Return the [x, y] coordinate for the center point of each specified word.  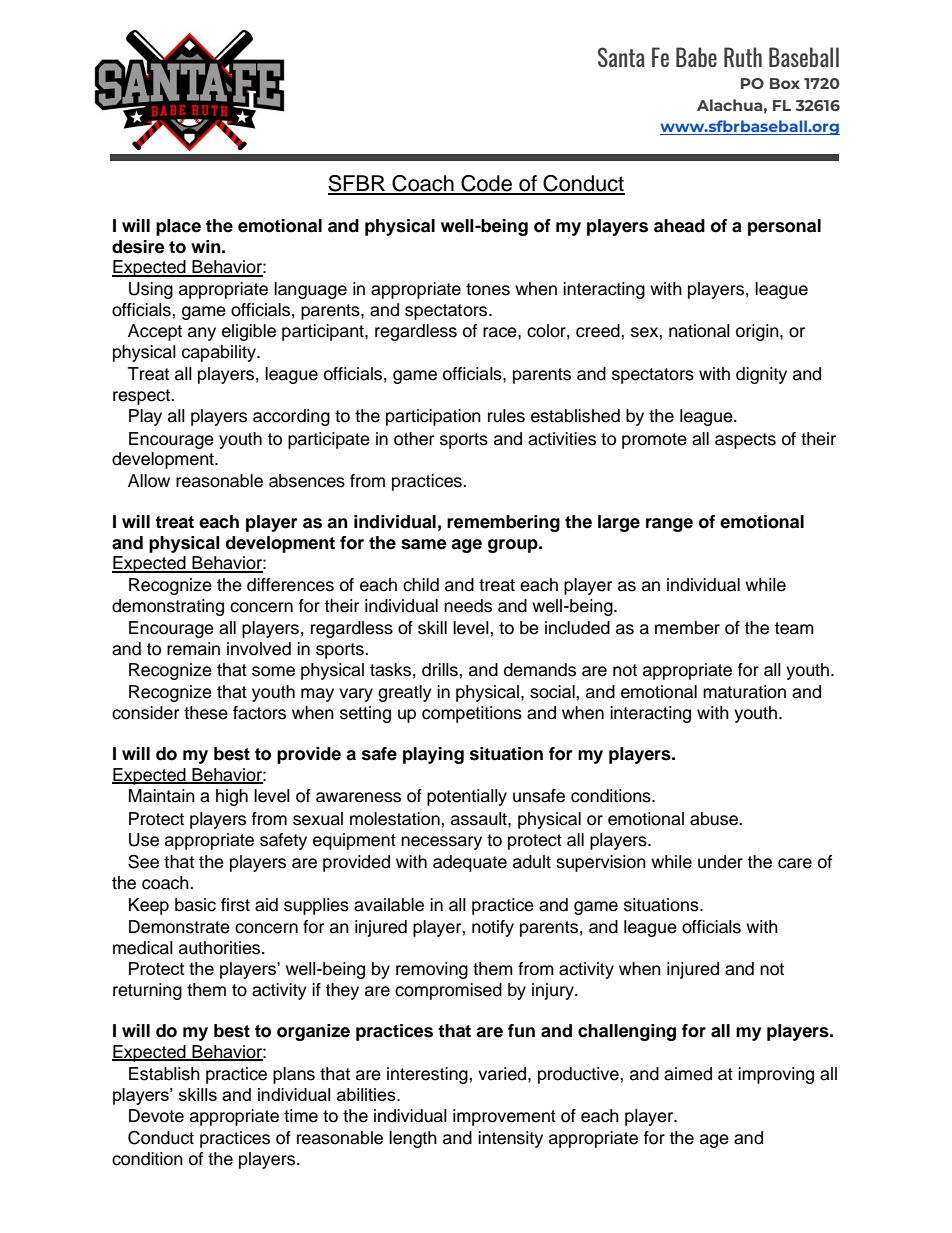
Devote [156, 1116]
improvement [504, 1117]
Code [487, 184]
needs [468, 606]
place [178, 227]
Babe [696, 57]
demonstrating [168, 607]
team [794, 628]
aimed [688, 1074]
